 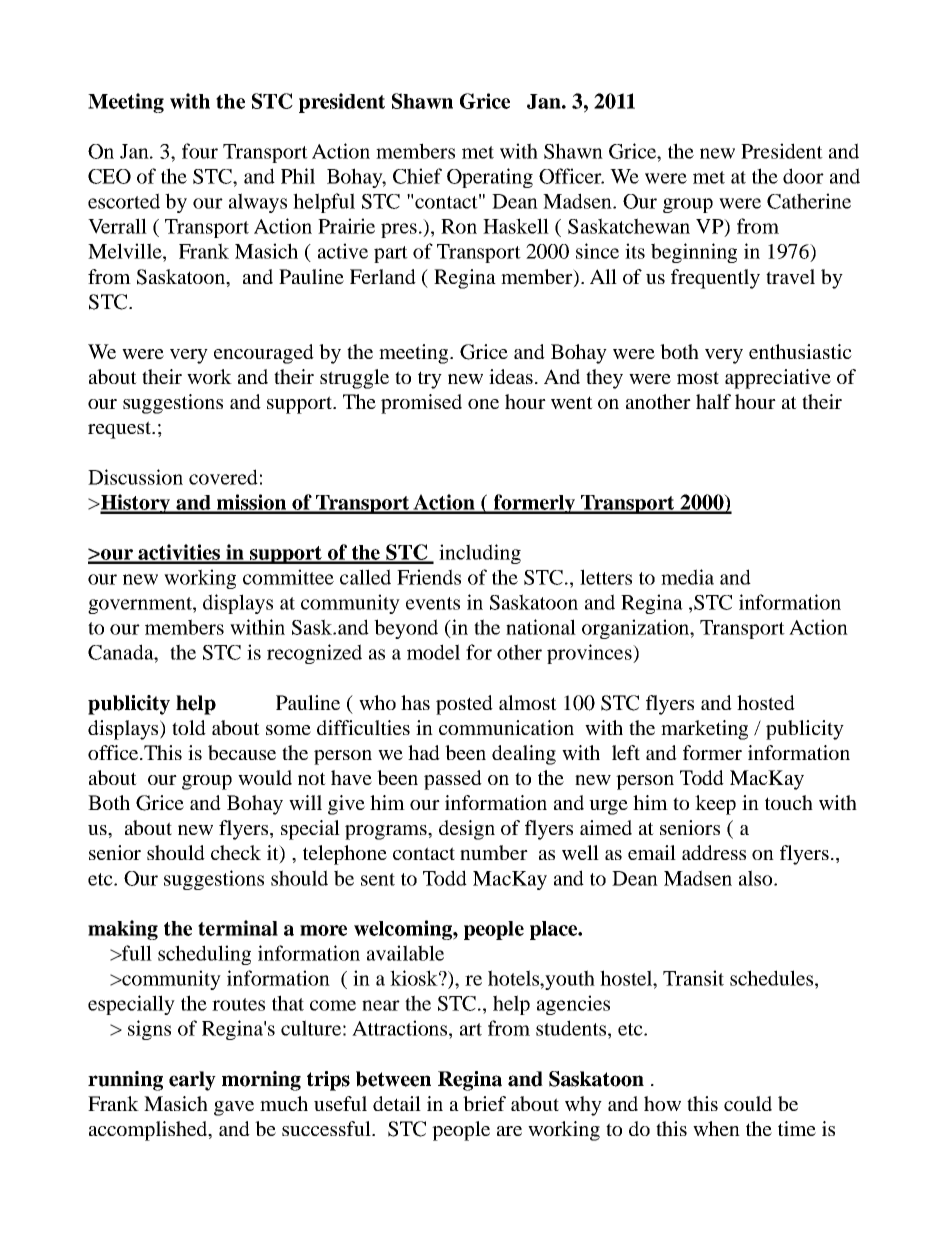 What do you see at coordinates (200, 151) in the screenshot?
I see `four` at bounding box center [200, 151].
